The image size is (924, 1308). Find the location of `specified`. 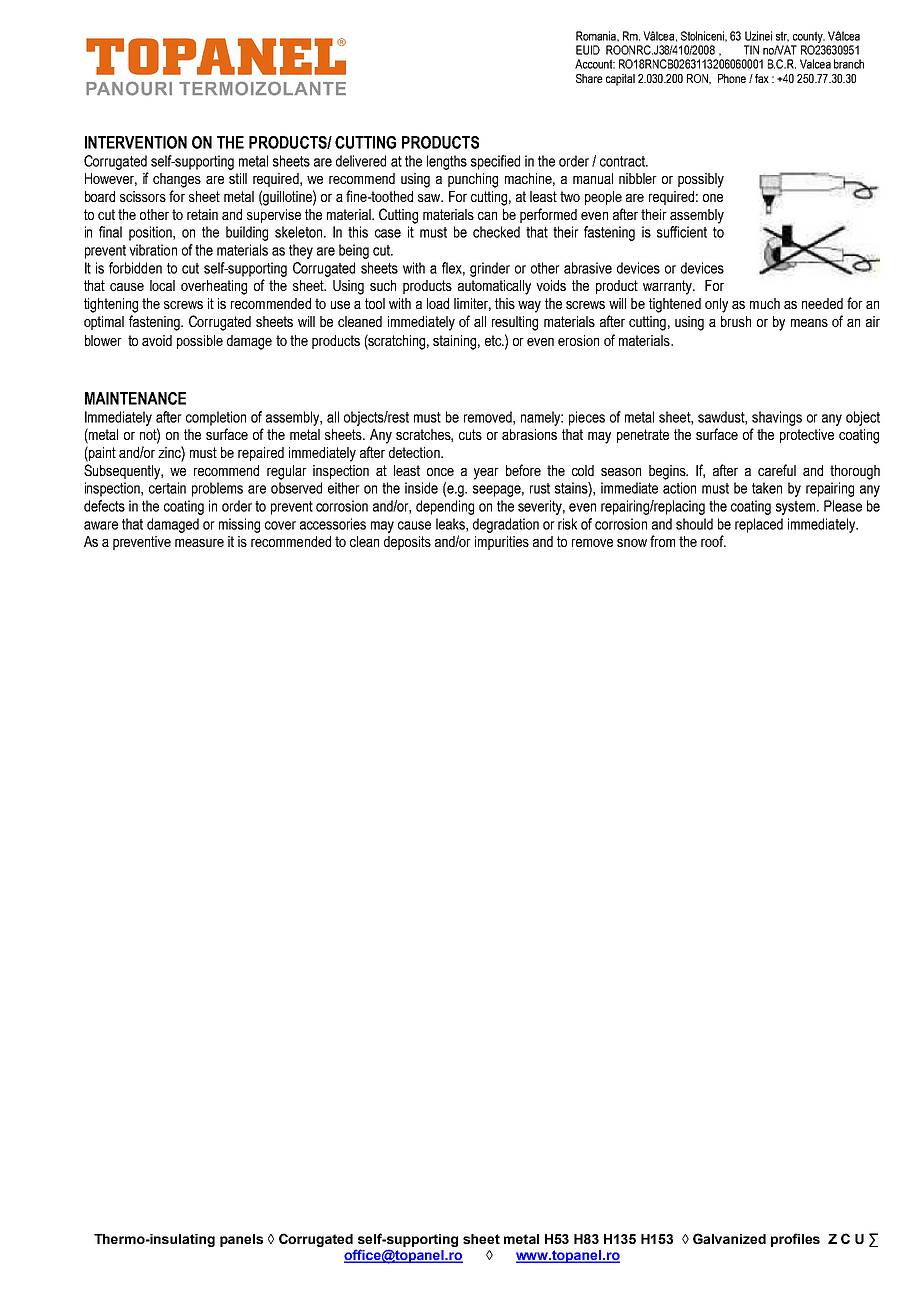

specified is located at coordinates (495, 162).
